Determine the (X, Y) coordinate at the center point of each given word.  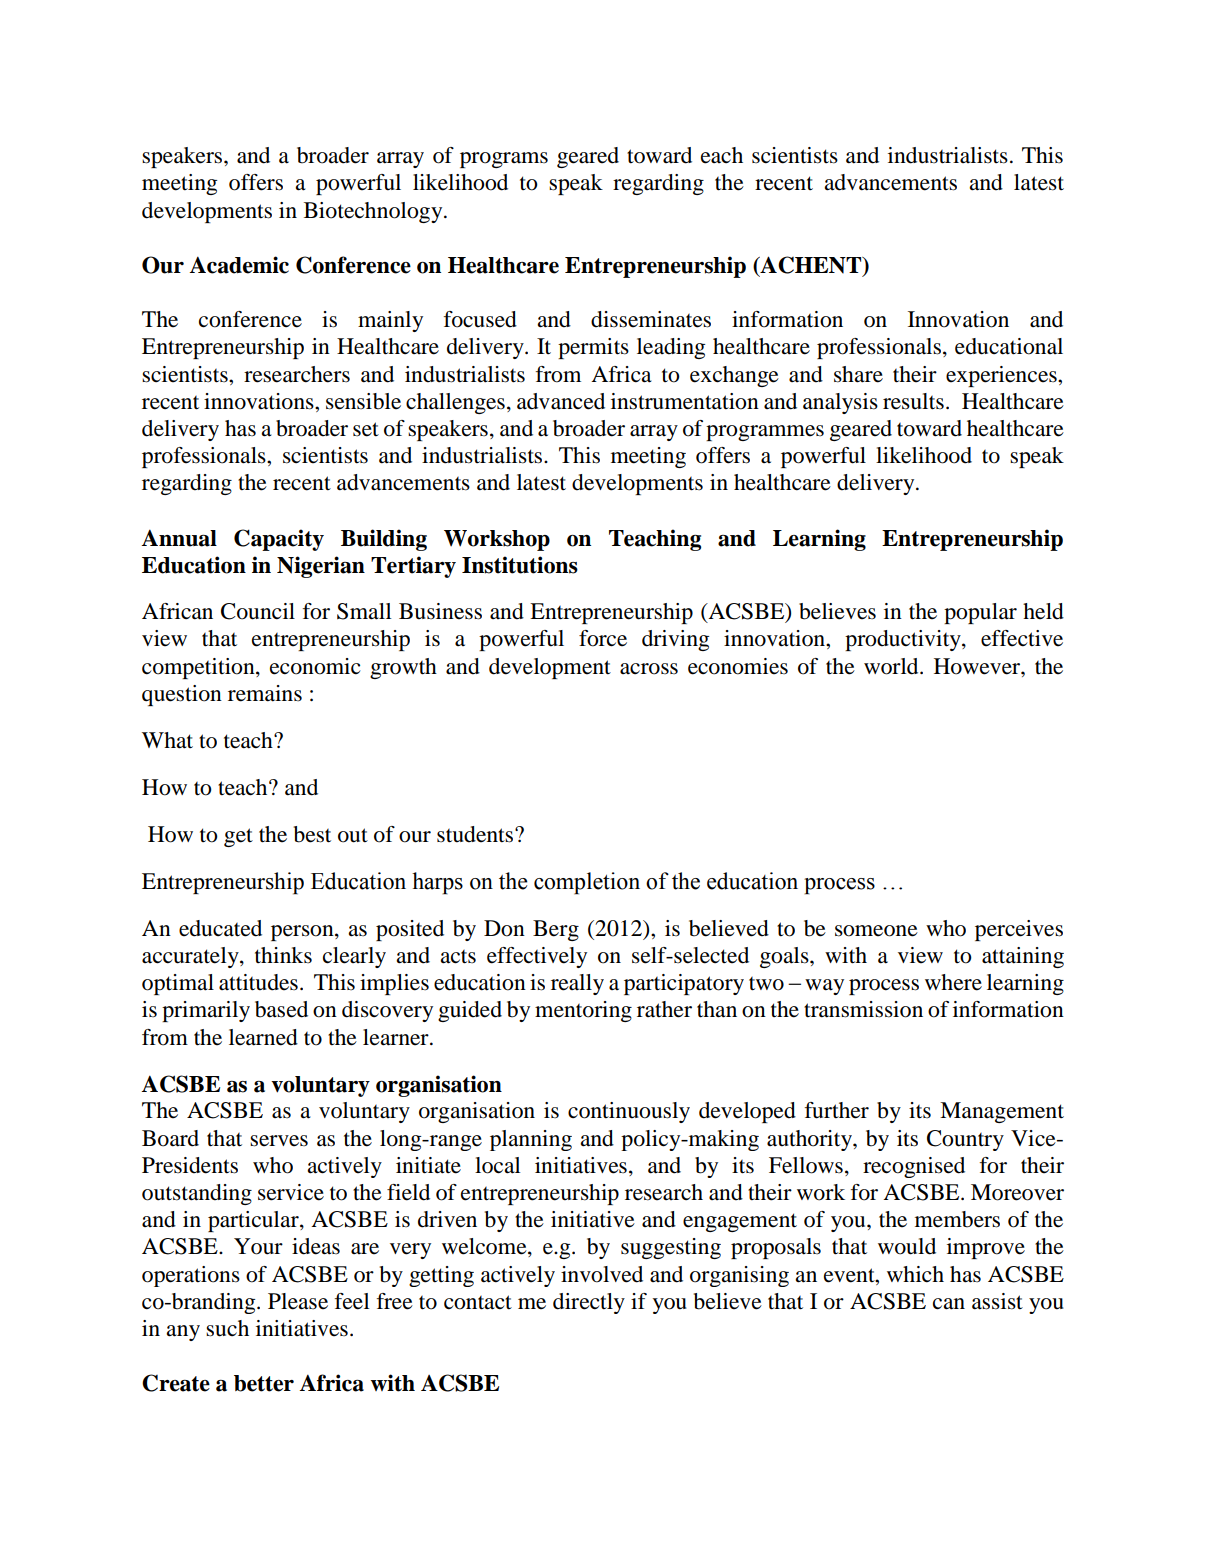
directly (589, 1303)
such (227, 1328)
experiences (1002, 376)
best (312, 834)
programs (504, 160)
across (649, 669)
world (892, 666)
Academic (239, 265)
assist (997, 1301)
